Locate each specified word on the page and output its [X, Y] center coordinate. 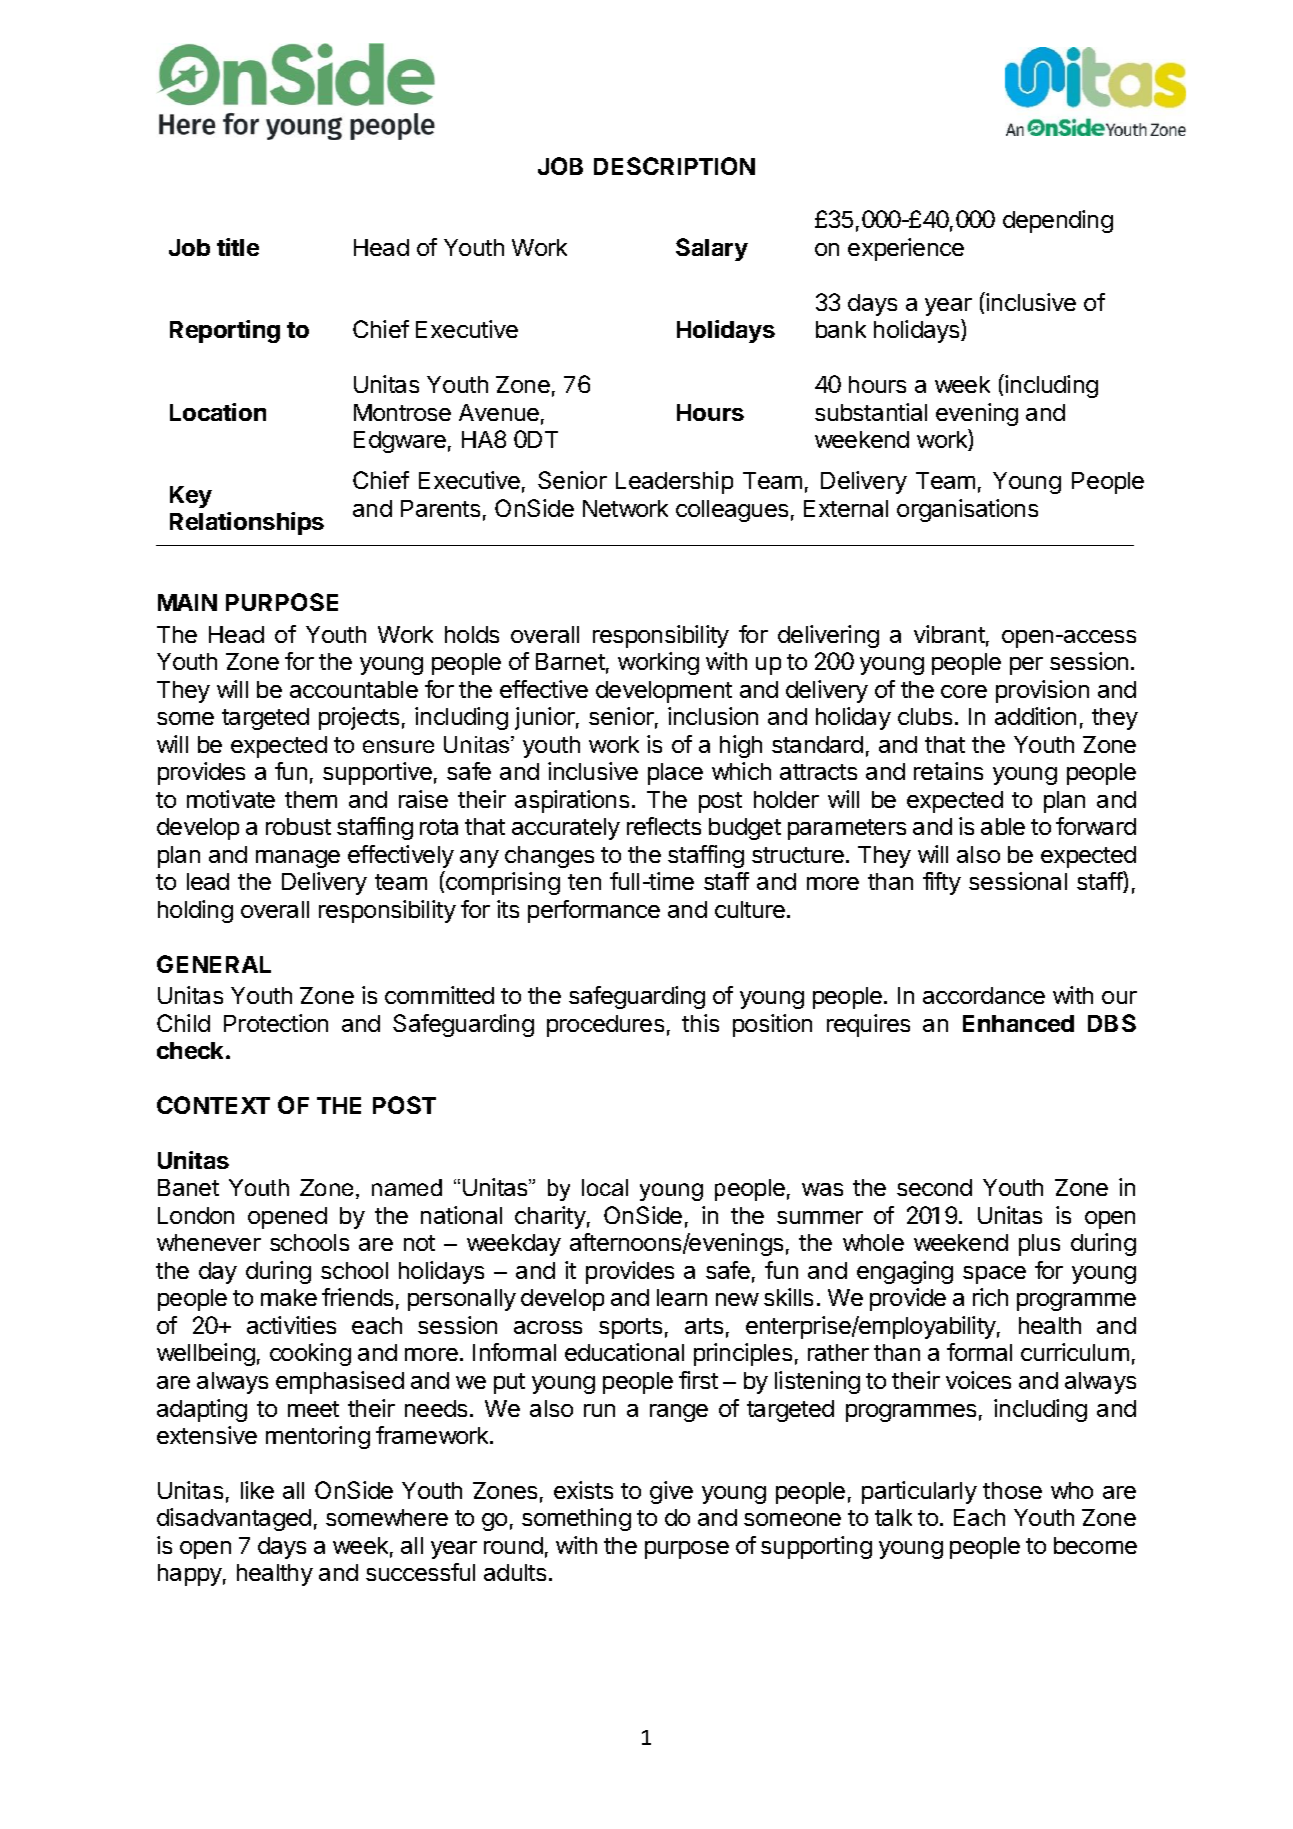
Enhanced [1018, 1023]
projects [359, 718]
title [238, 247]
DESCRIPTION [674, 166]
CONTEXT [213, 1105]
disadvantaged [234, 1519]
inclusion [713, 716]
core [964, 691]
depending [1058, 221]
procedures [605, 1026]
